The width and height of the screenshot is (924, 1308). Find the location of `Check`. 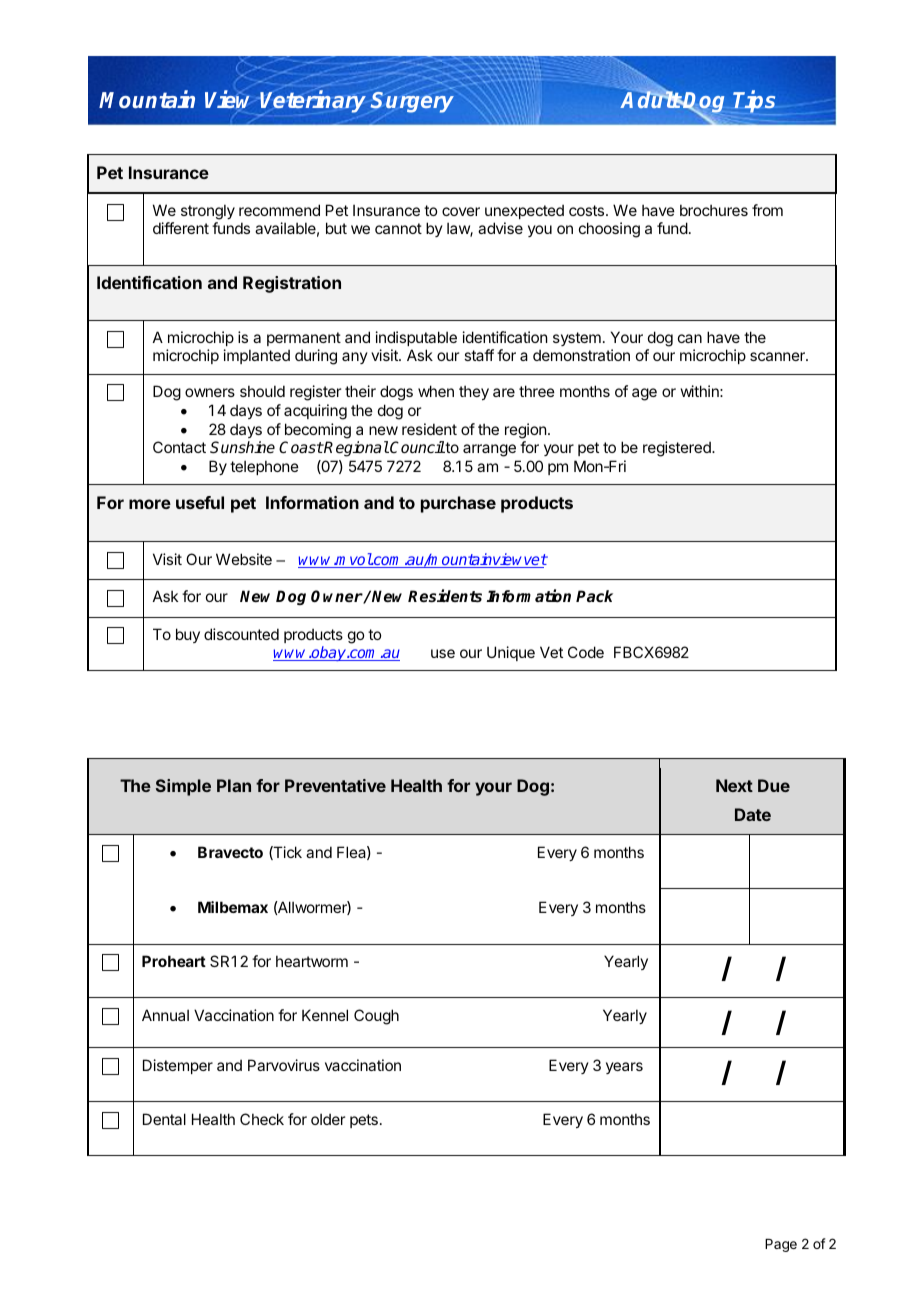

Check is located at coordinates (262, 1119).
